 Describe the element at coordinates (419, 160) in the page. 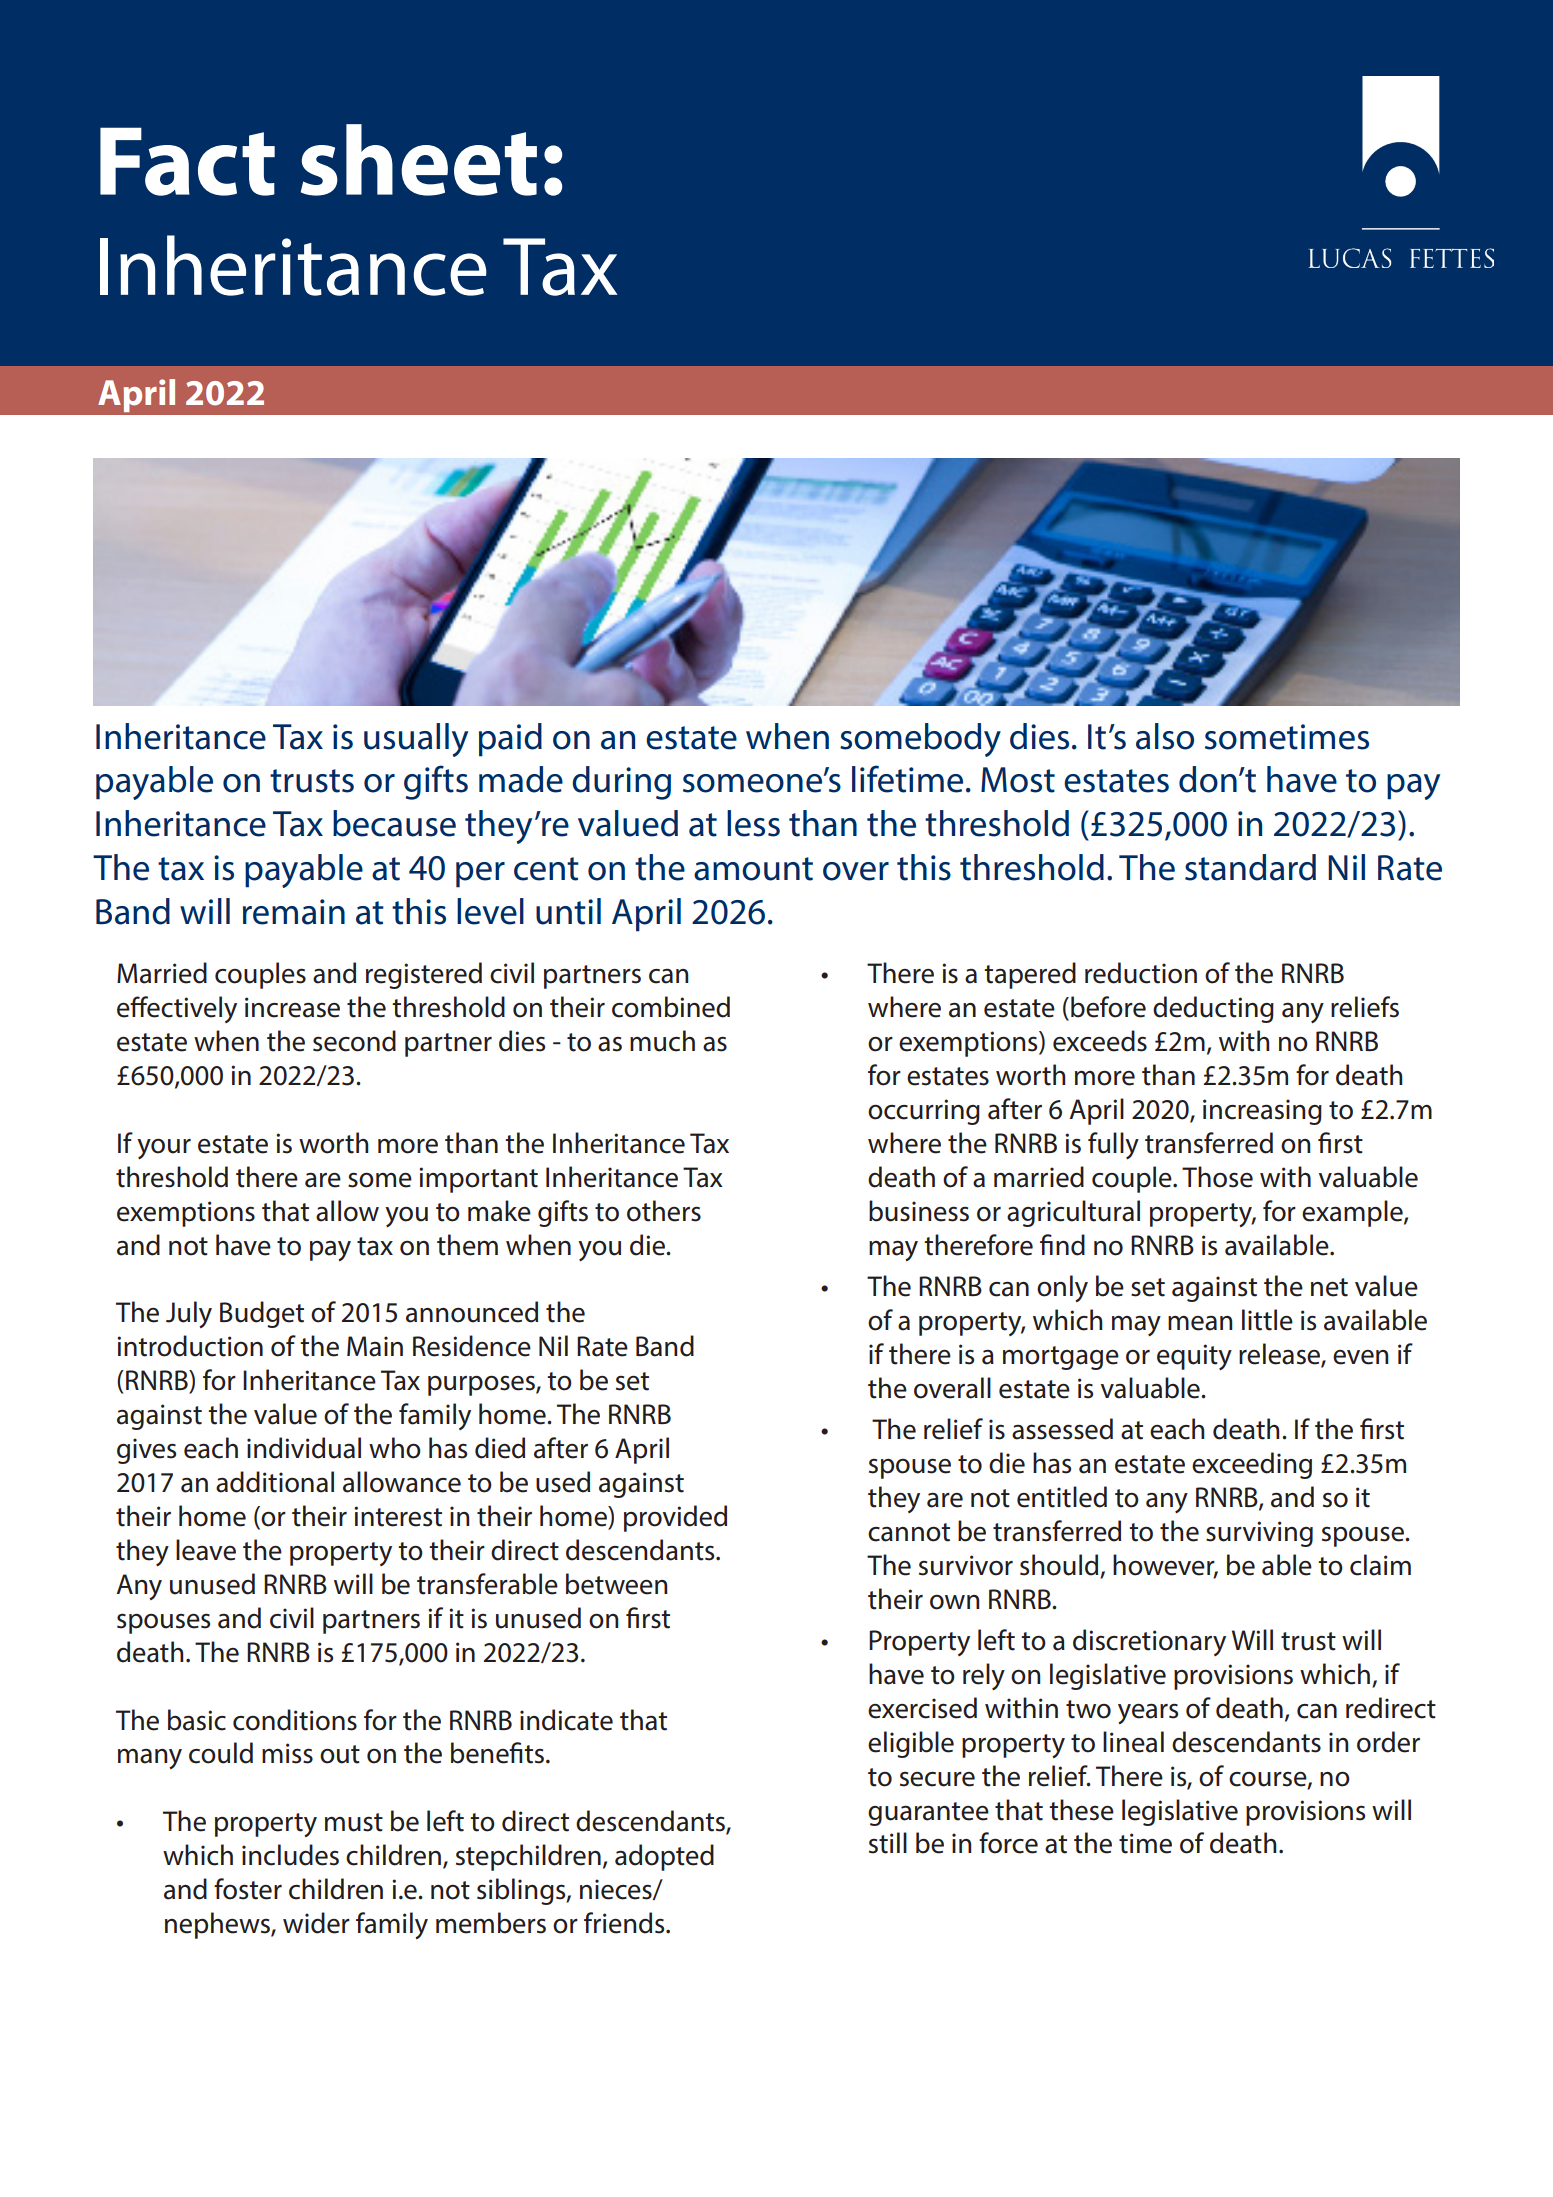

I see `sheet` at that location.
